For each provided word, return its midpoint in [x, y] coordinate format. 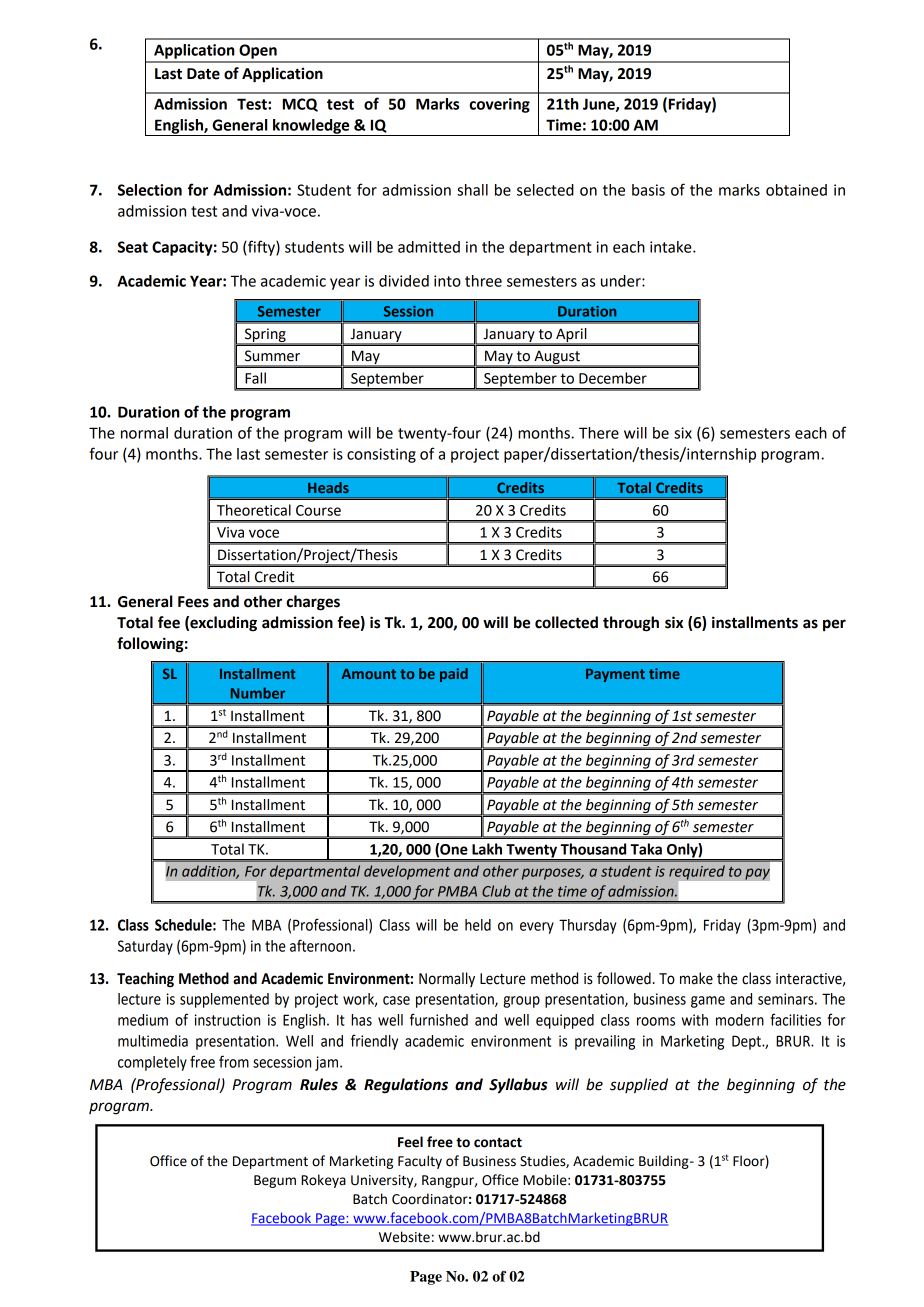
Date [203, 74]
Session [408, 311]
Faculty [420, 1162]
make [696, 978]
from [234, 1061]
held [478, 925]
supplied [639, 1085]
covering [499, 105]
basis [648, 190]
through [631, 624]
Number [258, 693]
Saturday [145, 947]
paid [454, 675]
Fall [255, 378]
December [613, 378]
